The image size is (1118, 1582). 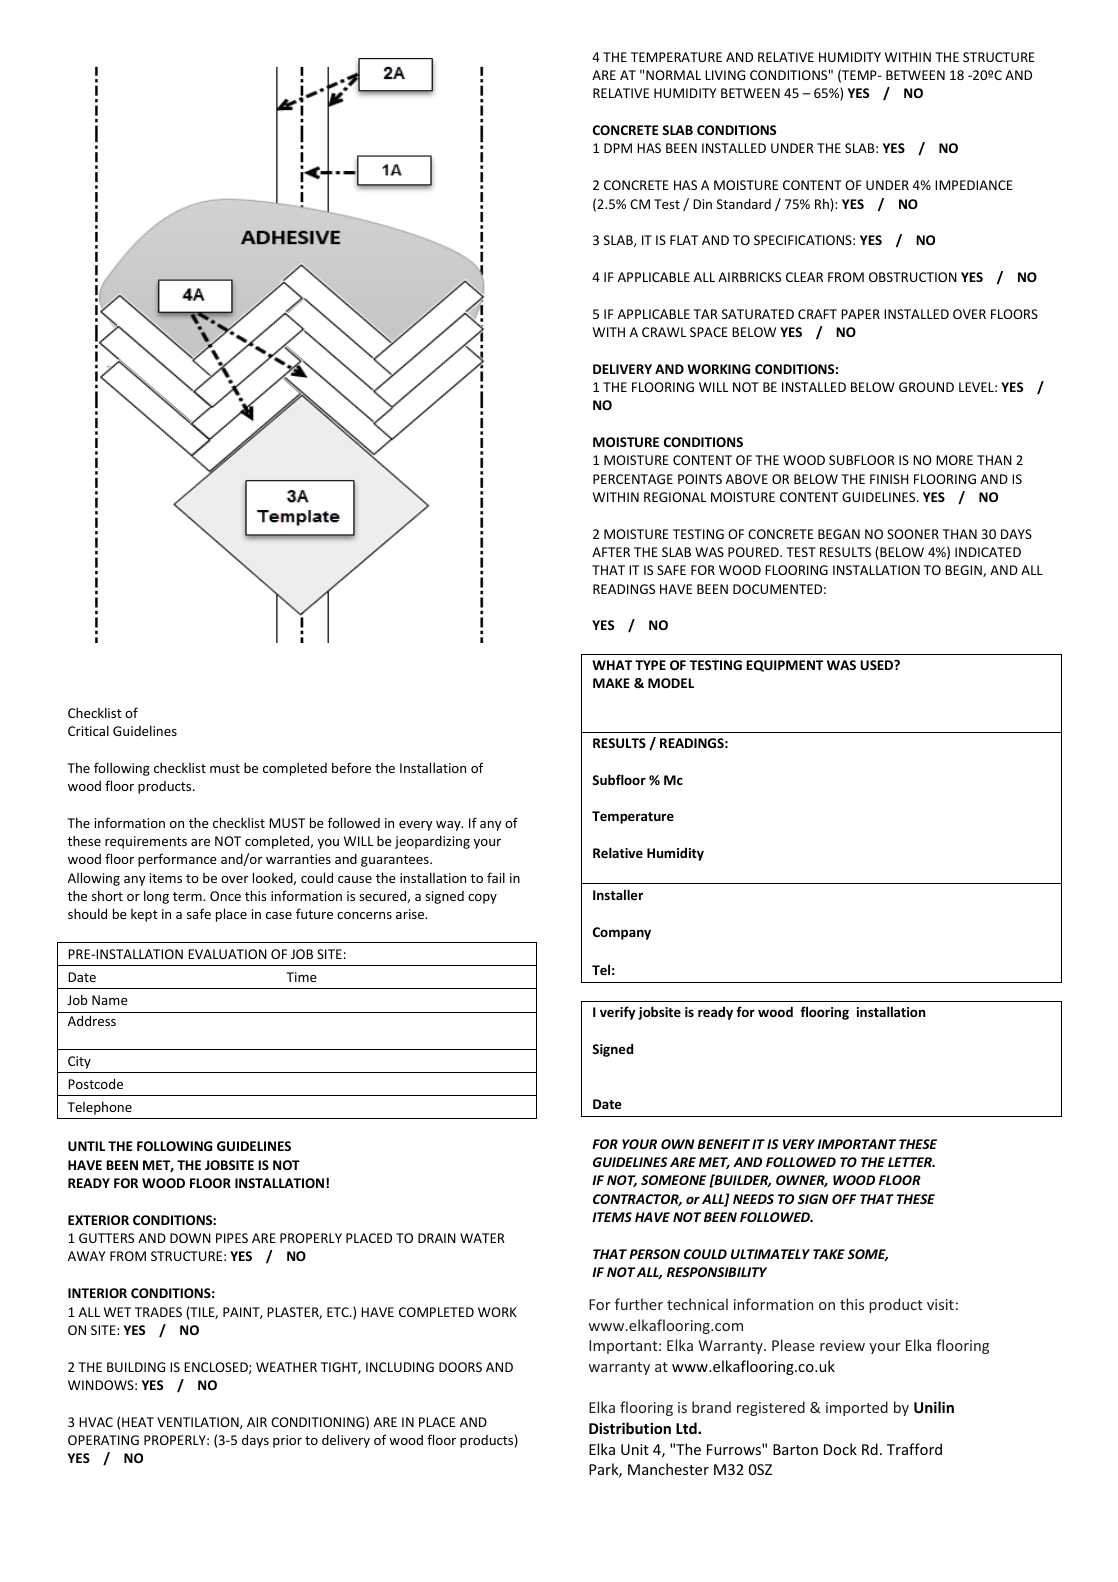 What do you see at coordinates (630, 1428) in the image?
I see `Distribution` at bounding box center [630, 1428].
